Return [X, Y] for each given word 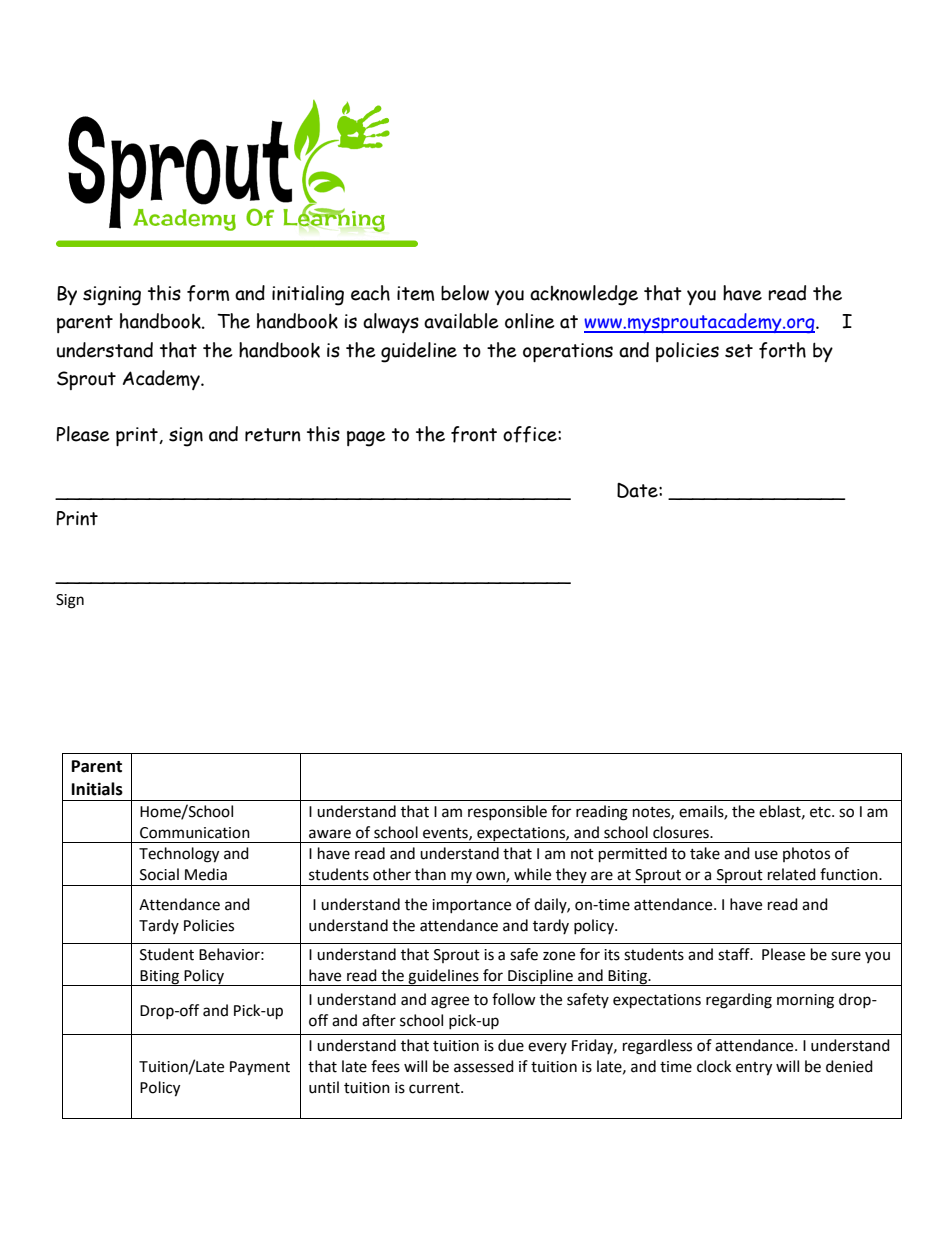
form [208, 293]
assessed [484, 1066]
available [461, 321]
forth [782, 350]
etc [821, 812]
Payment [260, 1068]
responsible [507, 812]
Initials [97, 789]
